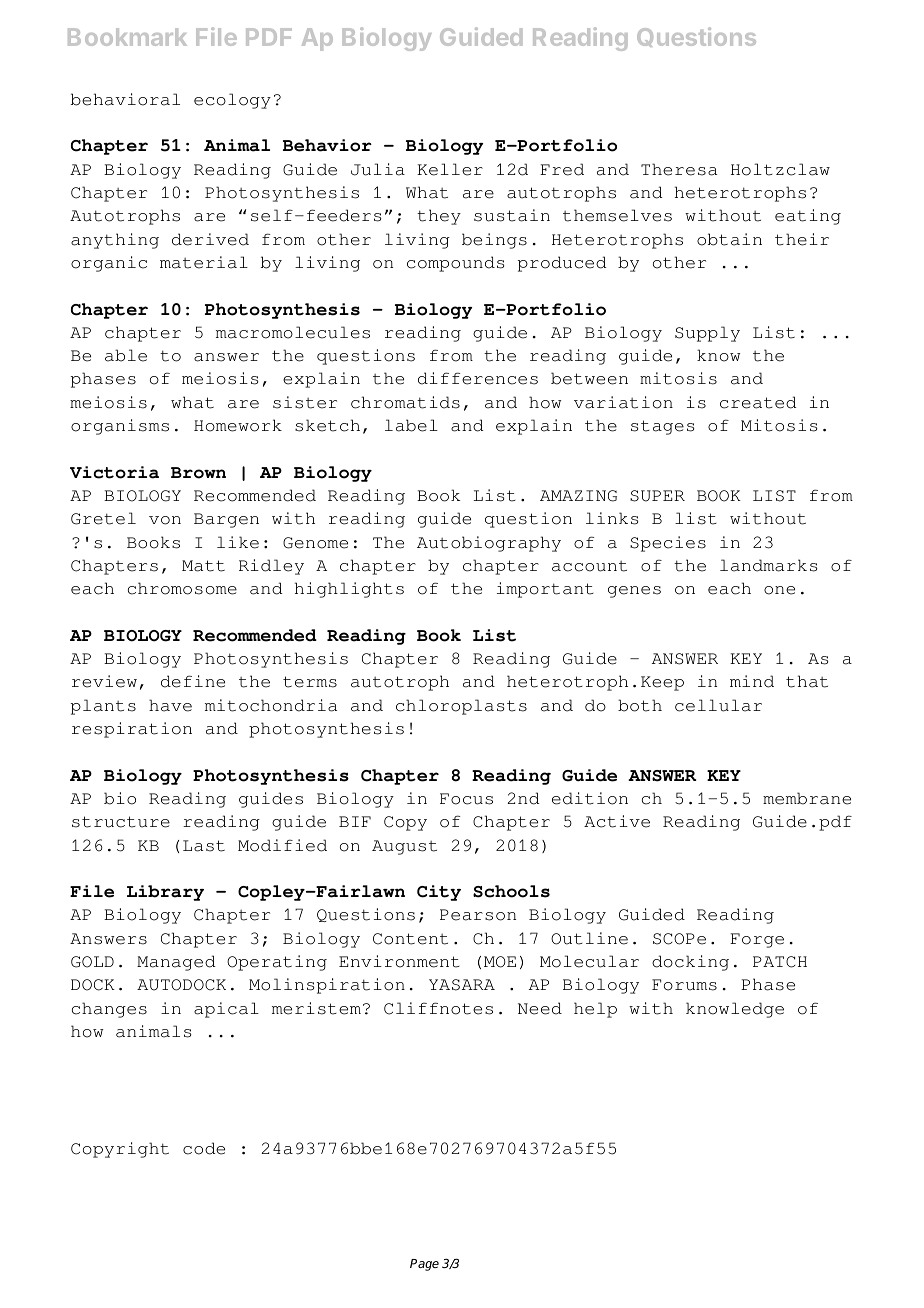  What do you see at coordinates (450, 169) in the page?
I see `Keller` at bounding box center [450, 169].
